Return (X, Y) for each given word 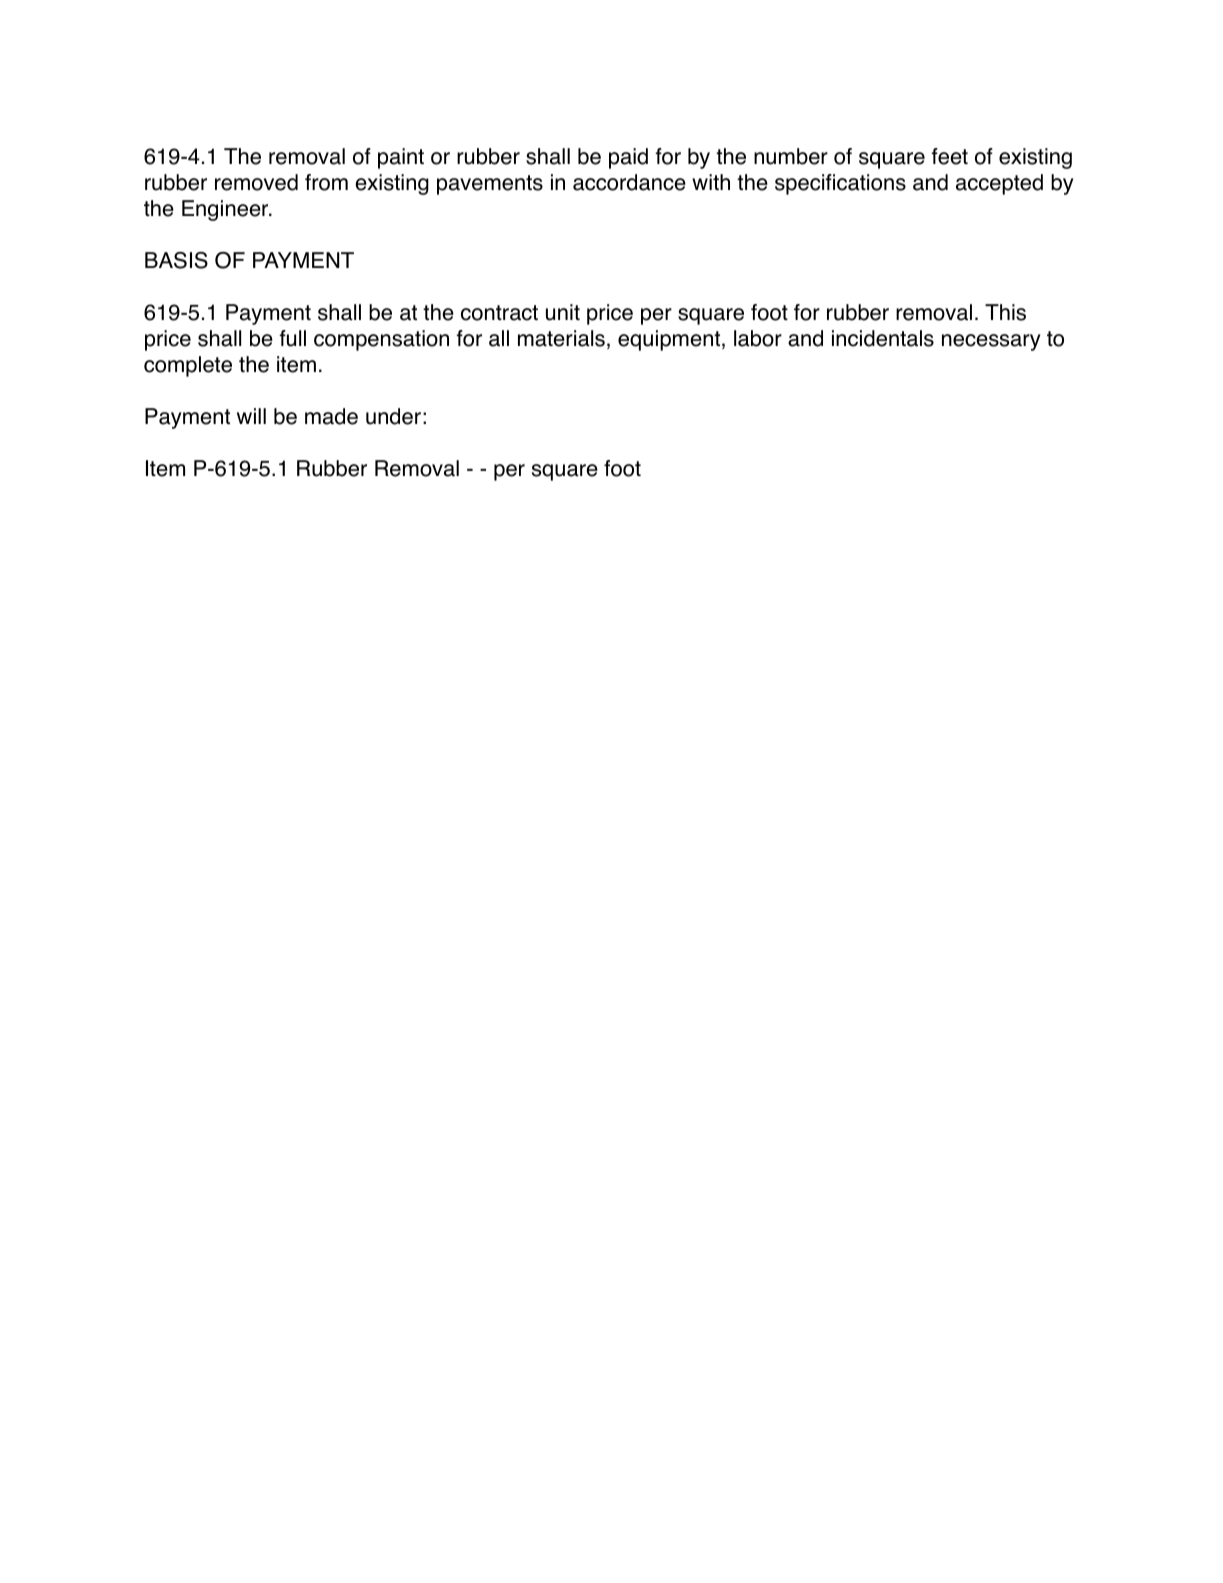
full (292, 338)
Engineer (226, 210)
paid (628, 158)
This (1005, 312)
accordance (629, 182)
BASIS (176, 260)
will (251, 416)
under (393, 416)
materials (561, 338)
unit (563, 312)
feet (949, 156)
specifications (840, 184)
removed (256, 182)
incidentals (883, 338)
